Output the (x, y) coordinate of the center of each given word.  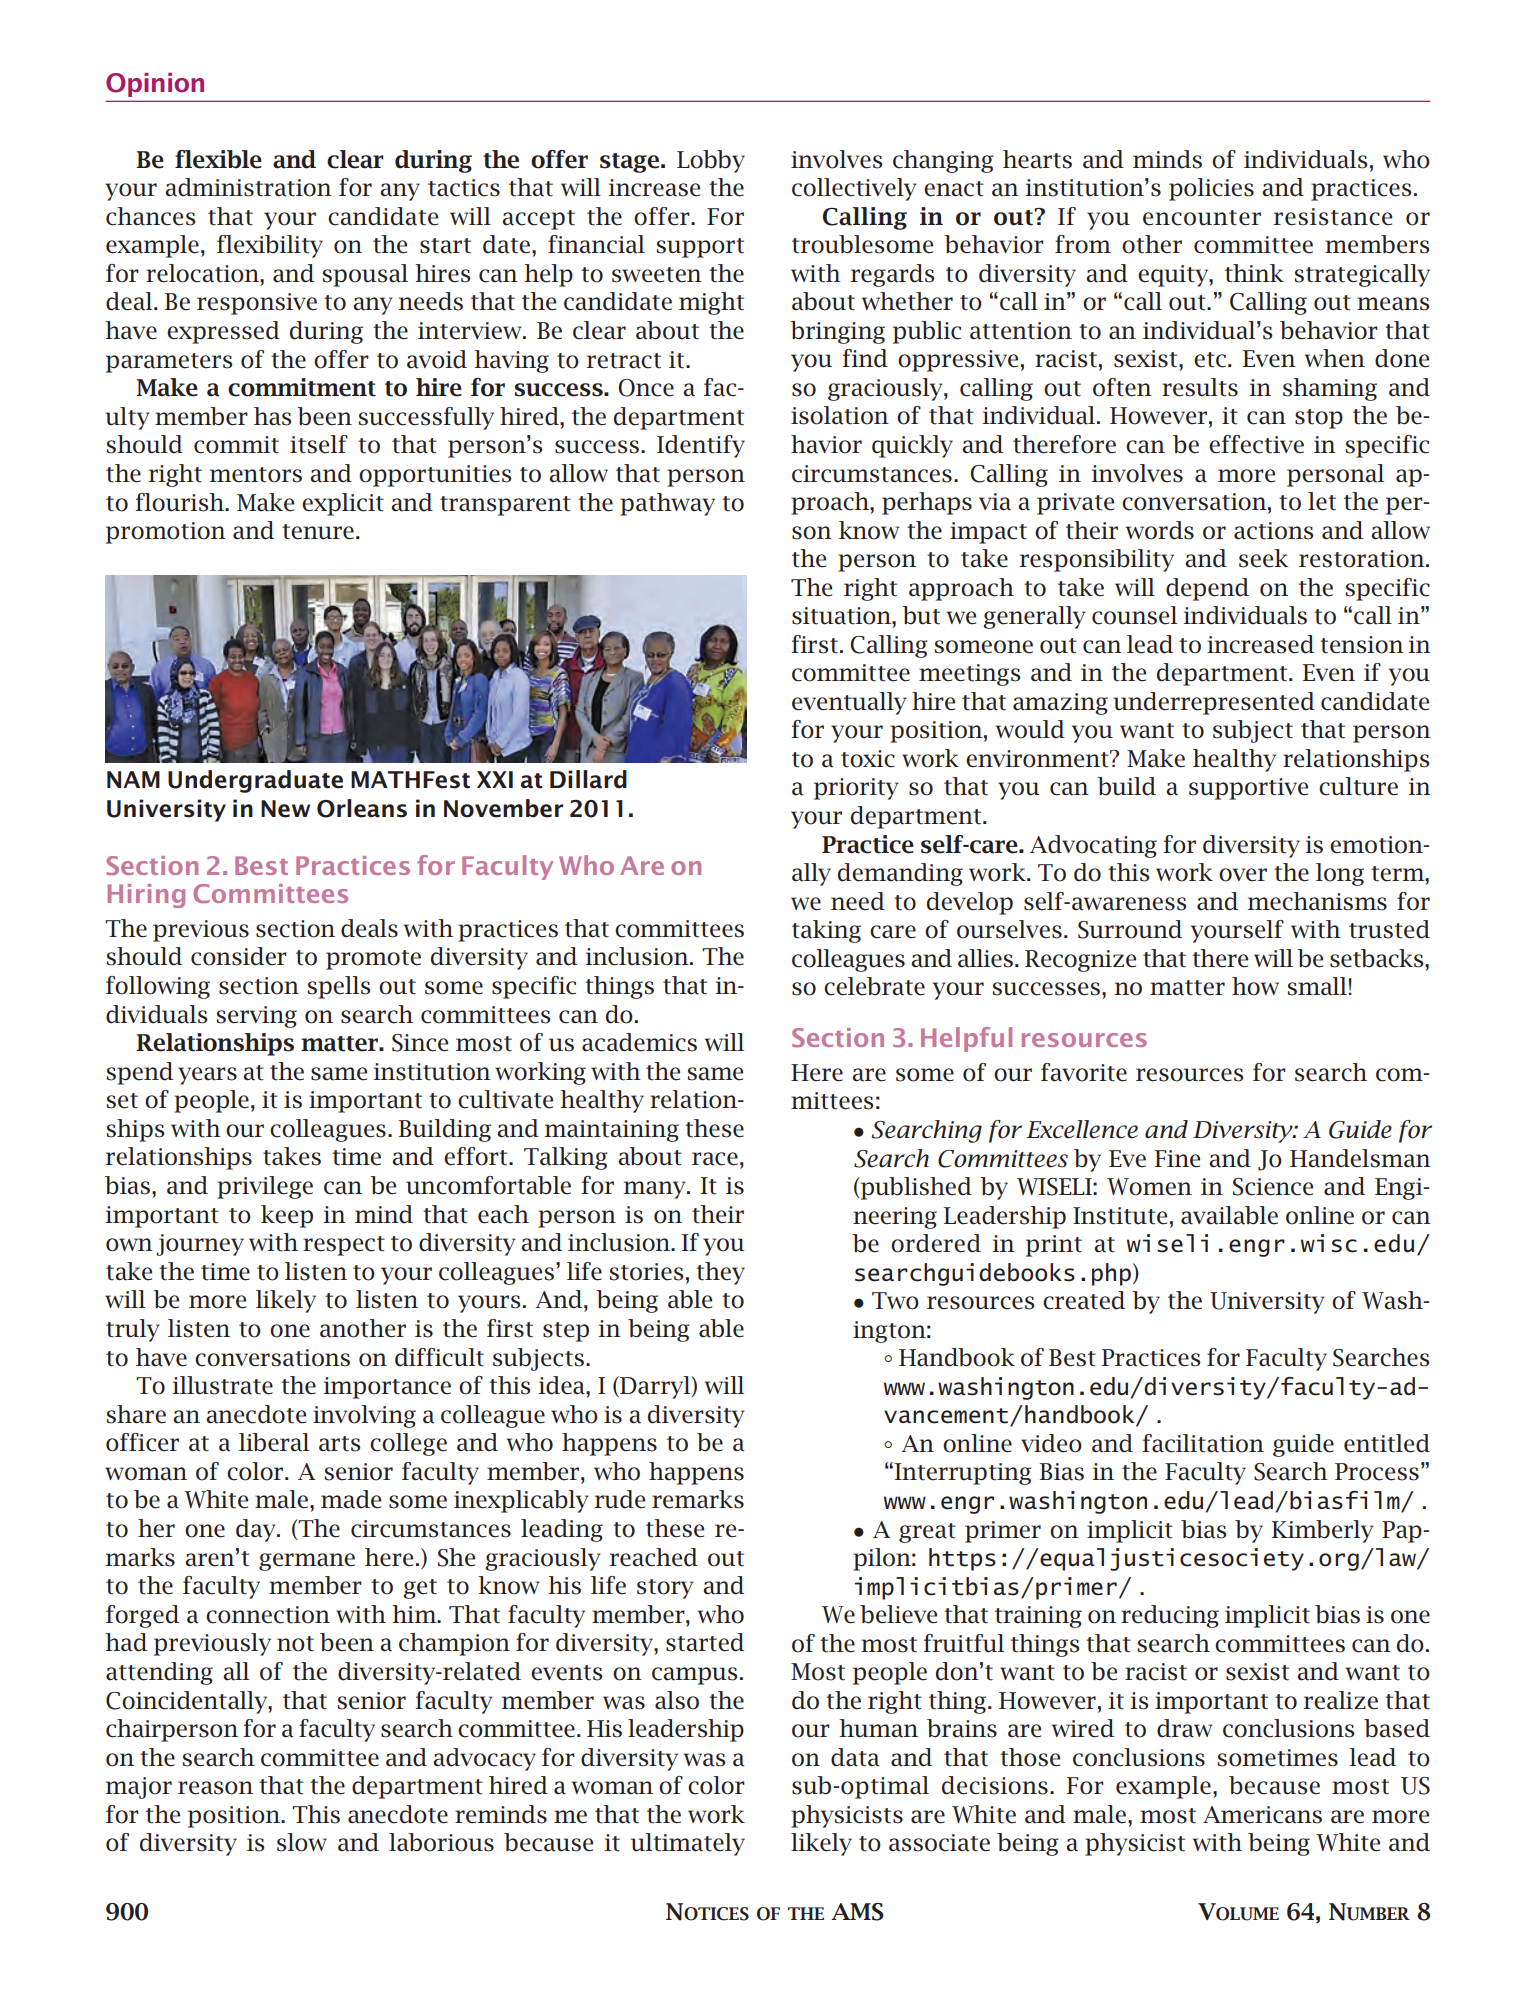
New (285, 809)
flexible (218, 159)
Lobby (711, 161)
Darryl (655, 1387)
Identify (701, 446)
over (1243, 875)
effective (1256, 444)
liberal (274, 1442)
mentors (255, 475)
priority (856, 789)
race (715, 1159)
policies (1211, 189)
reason (215, 1788)
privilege (265, 1187)
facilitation (1203, 1443)
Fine (1177, 1159)
